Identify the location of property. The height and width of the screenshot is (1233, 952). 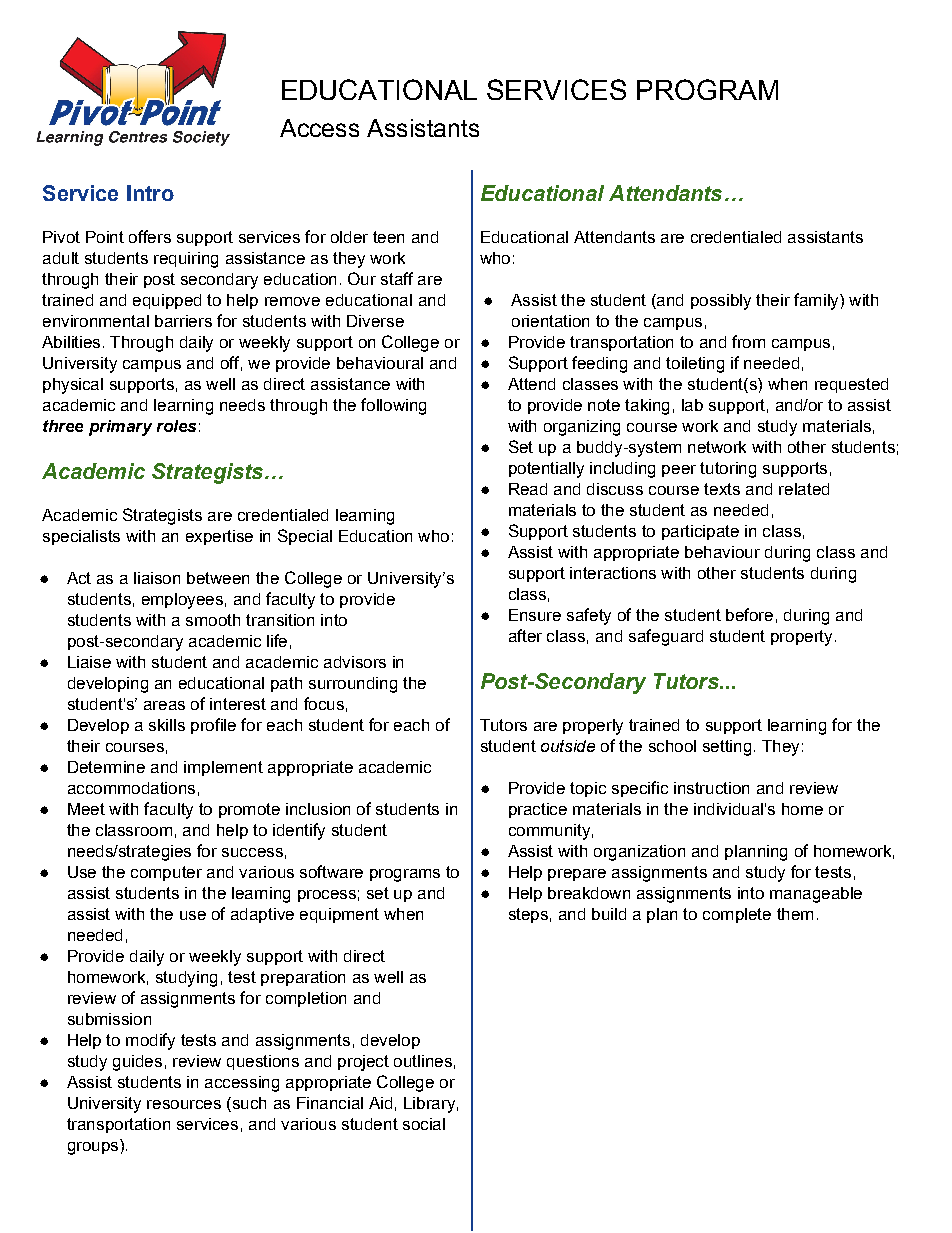
(801, 638).
